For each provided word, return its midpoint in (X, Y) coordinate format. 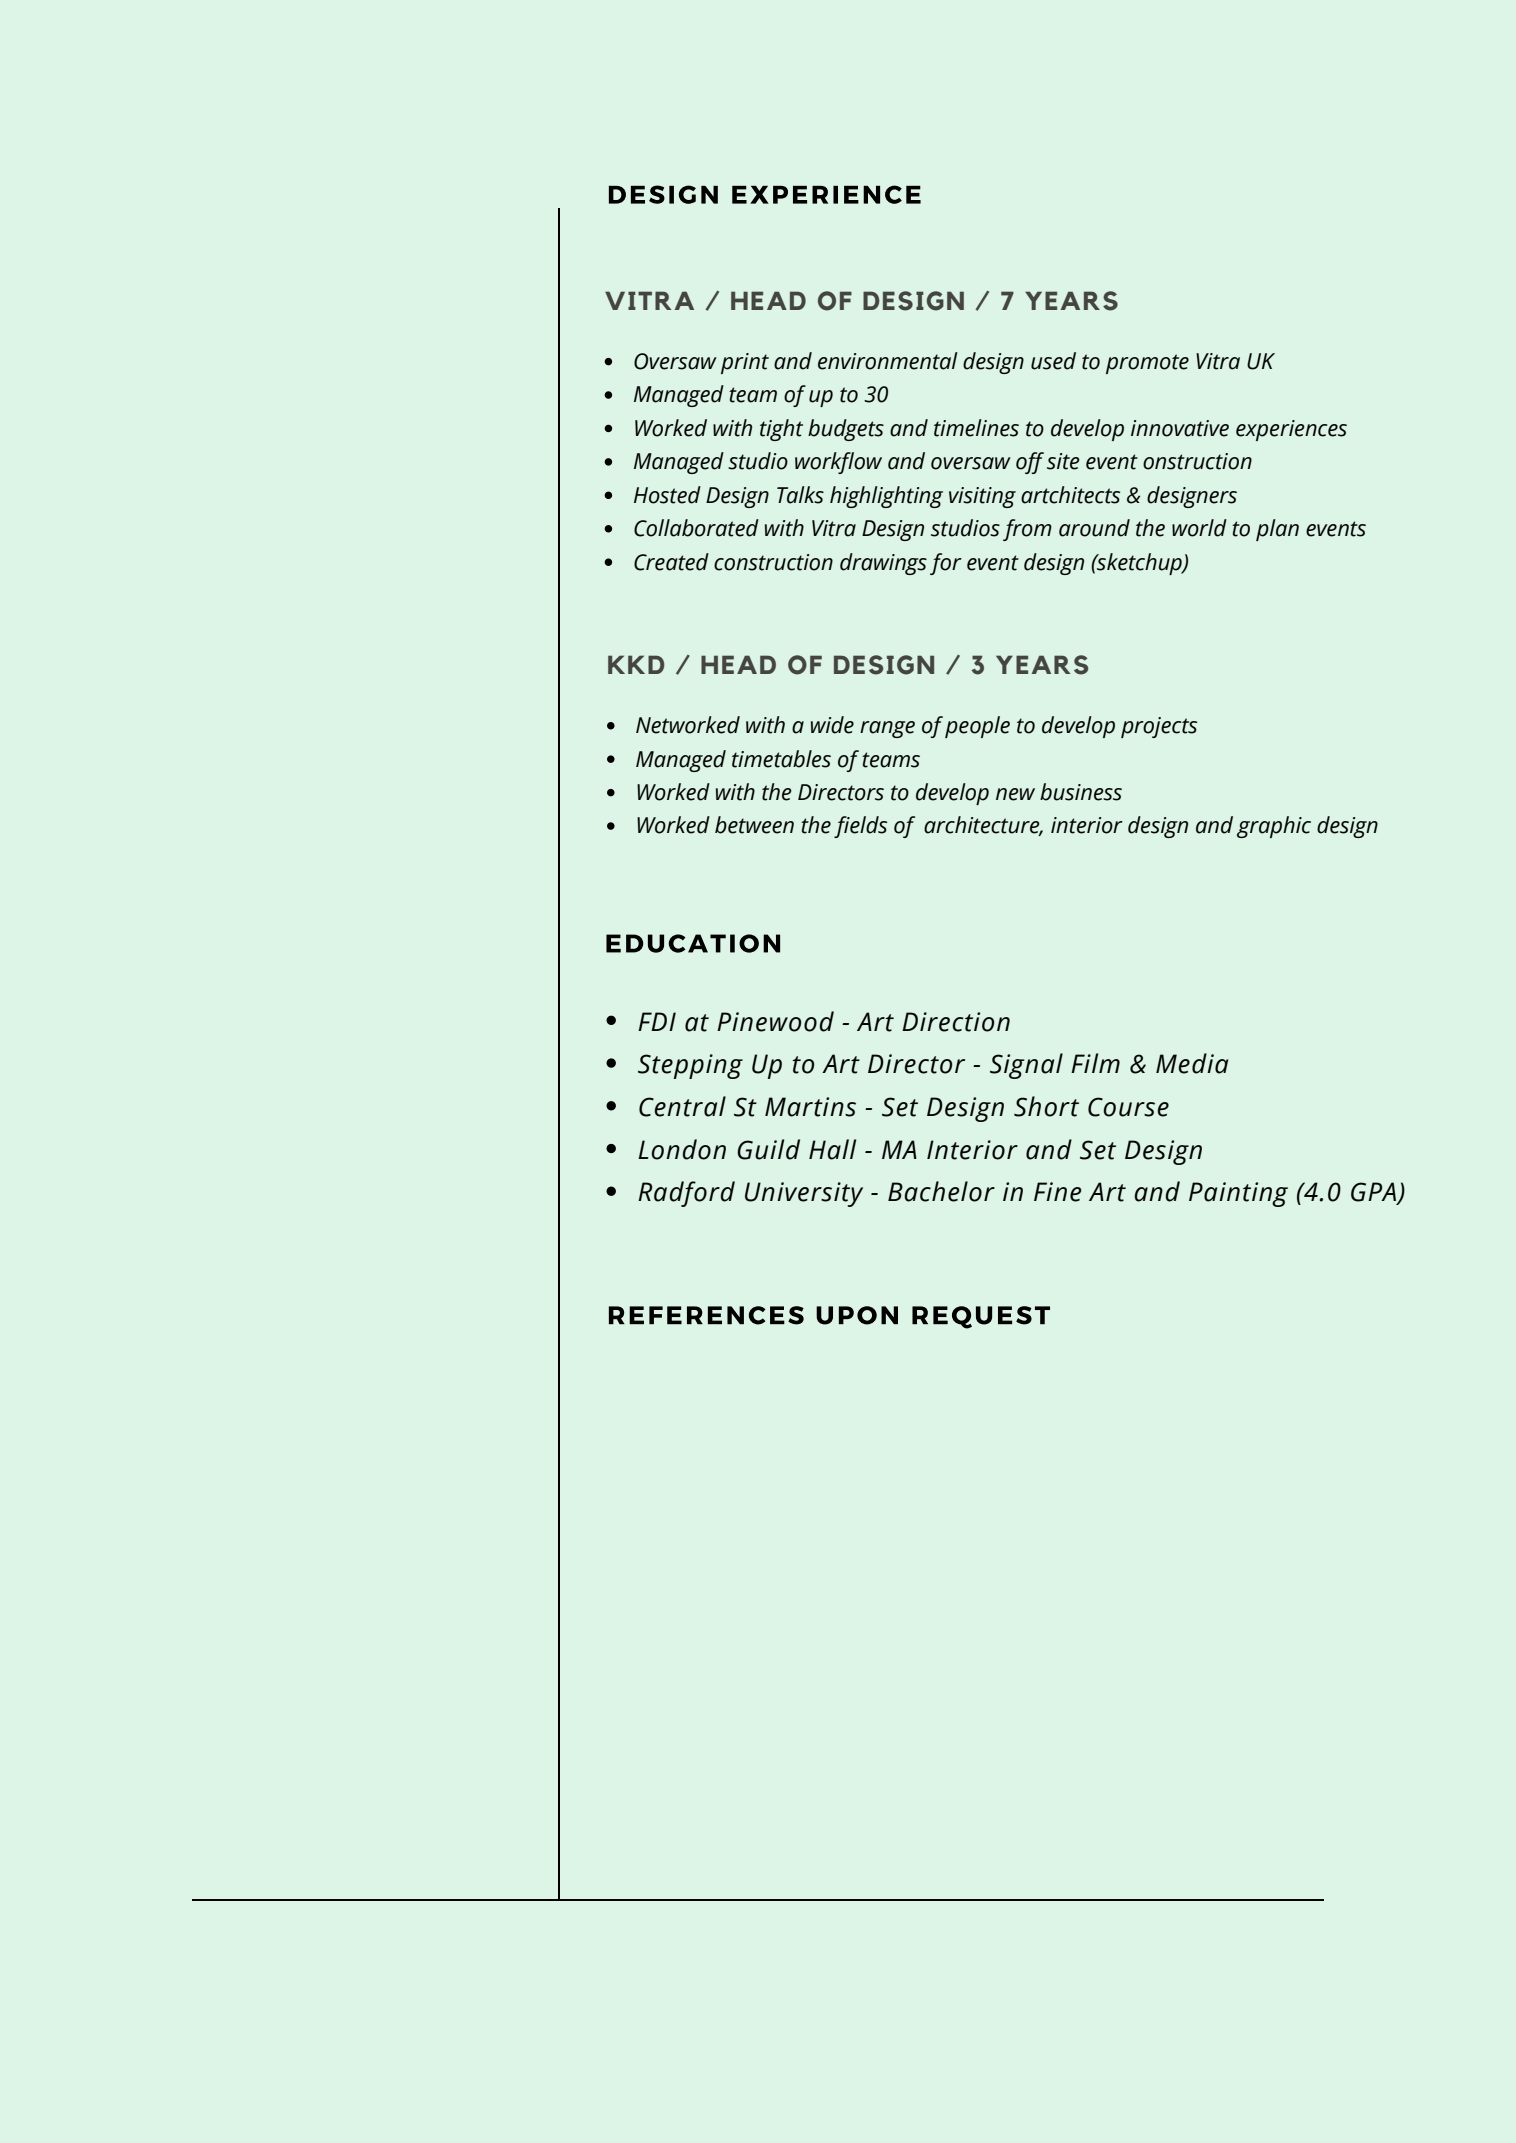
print (745, 363)
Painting (1238, 1194)
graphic (1274, 827)
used (1053, 361)
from (1027, 530)
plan (1277, 530)
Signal (1026, 1066)
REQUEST (981, 1317)
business (1081, 792)
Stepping (690, 1066)
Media (1192, 1063)
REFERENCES (706, 1315)
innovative (1180, 428)
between (754, 825)
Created (671, 562)
